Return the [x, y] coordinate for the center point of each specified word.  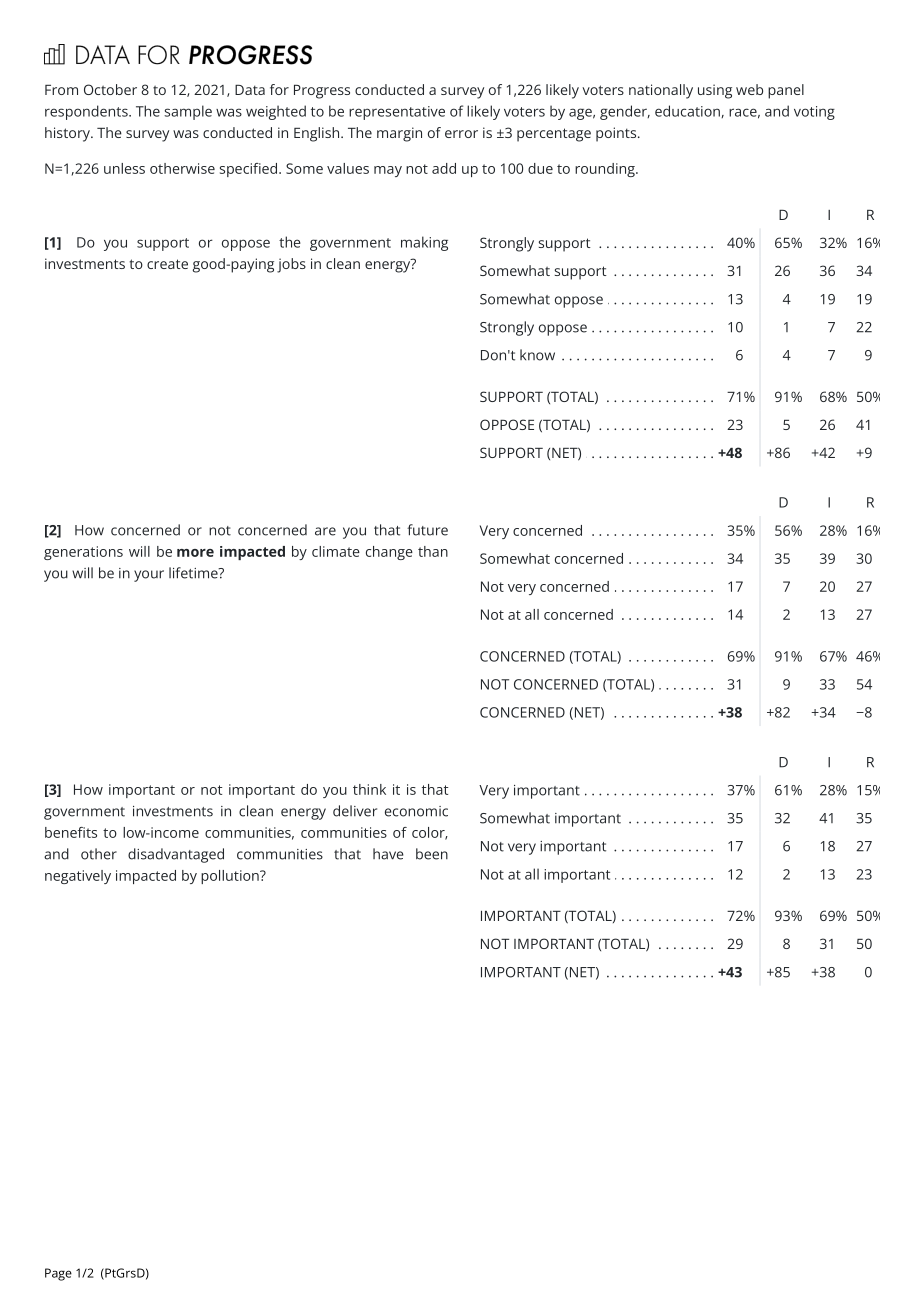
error [461, 134]
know [537, 355]
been [432, 854]
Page [58, 1274]
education [688, 111]
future [427, 530]
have [388, 854]
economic [416, 811]
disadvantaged [176, 855]
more [195, 553]
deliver [355, 811]
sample [188, 112]
